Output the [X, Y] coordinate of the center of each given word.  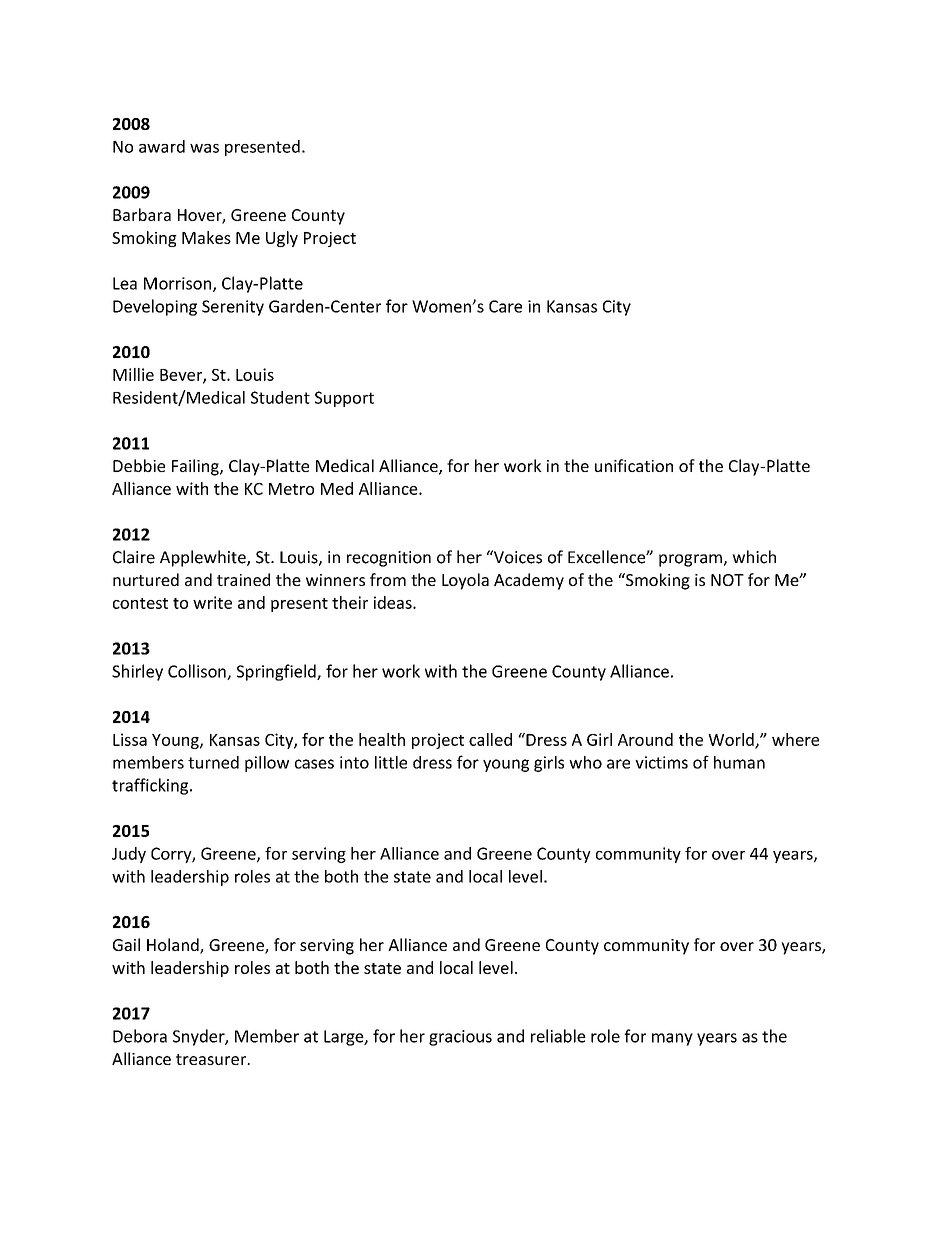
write [212, 602]
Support [344, 399]
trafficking [151, 786]
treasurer [212, 1059]
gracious [460, 1038]
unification [634, 465]
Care [505, 306]
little [391, 762]
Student [280, 397]
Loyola [465, 581]
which [754, 557]
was [204, 148]
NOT [727, 580]
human [739, 762]
